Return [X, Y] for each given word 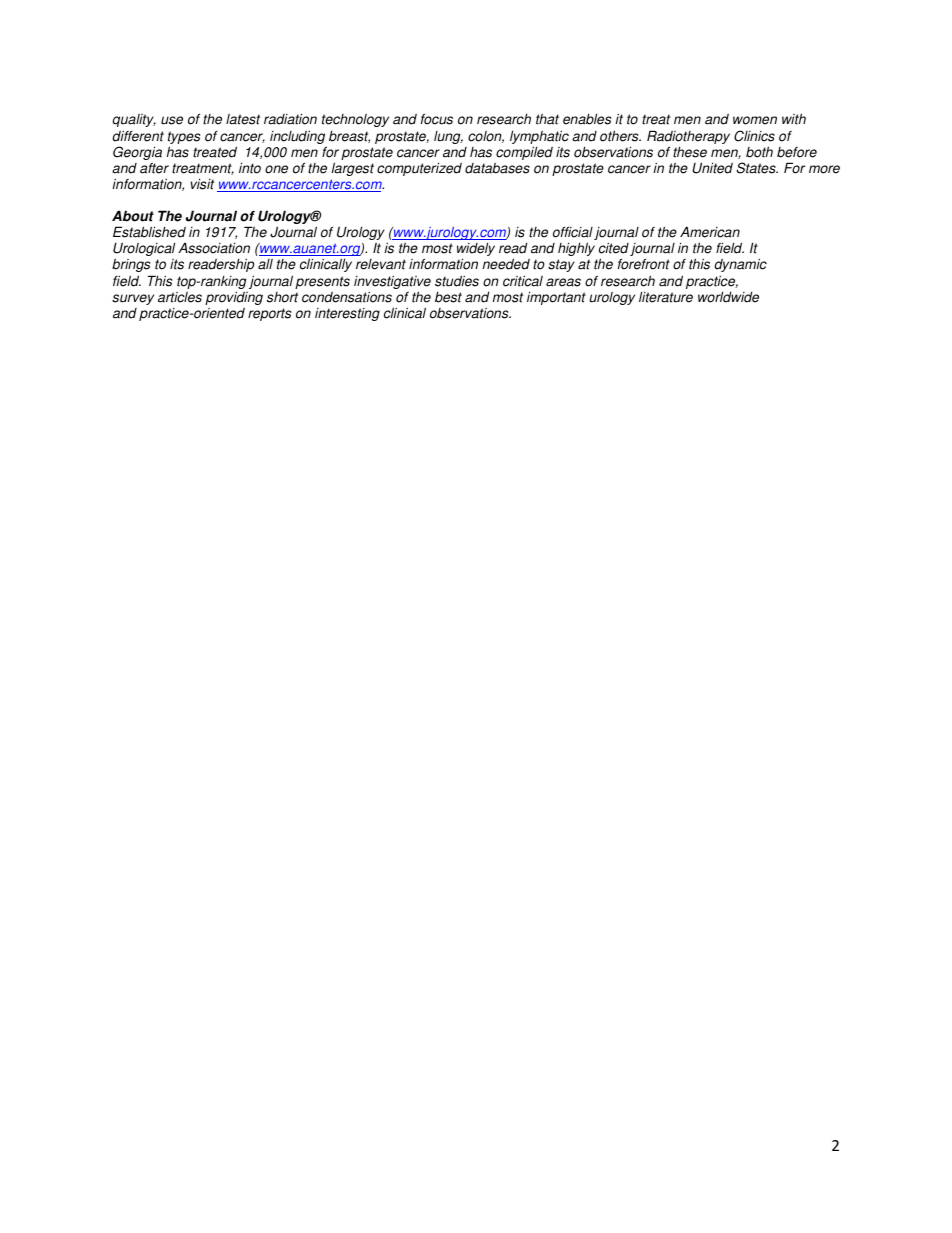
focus [437, 119]
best [448, 297]
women [755, 120]
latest [243, 119]
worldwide [728, 297]
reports [269, 314]
